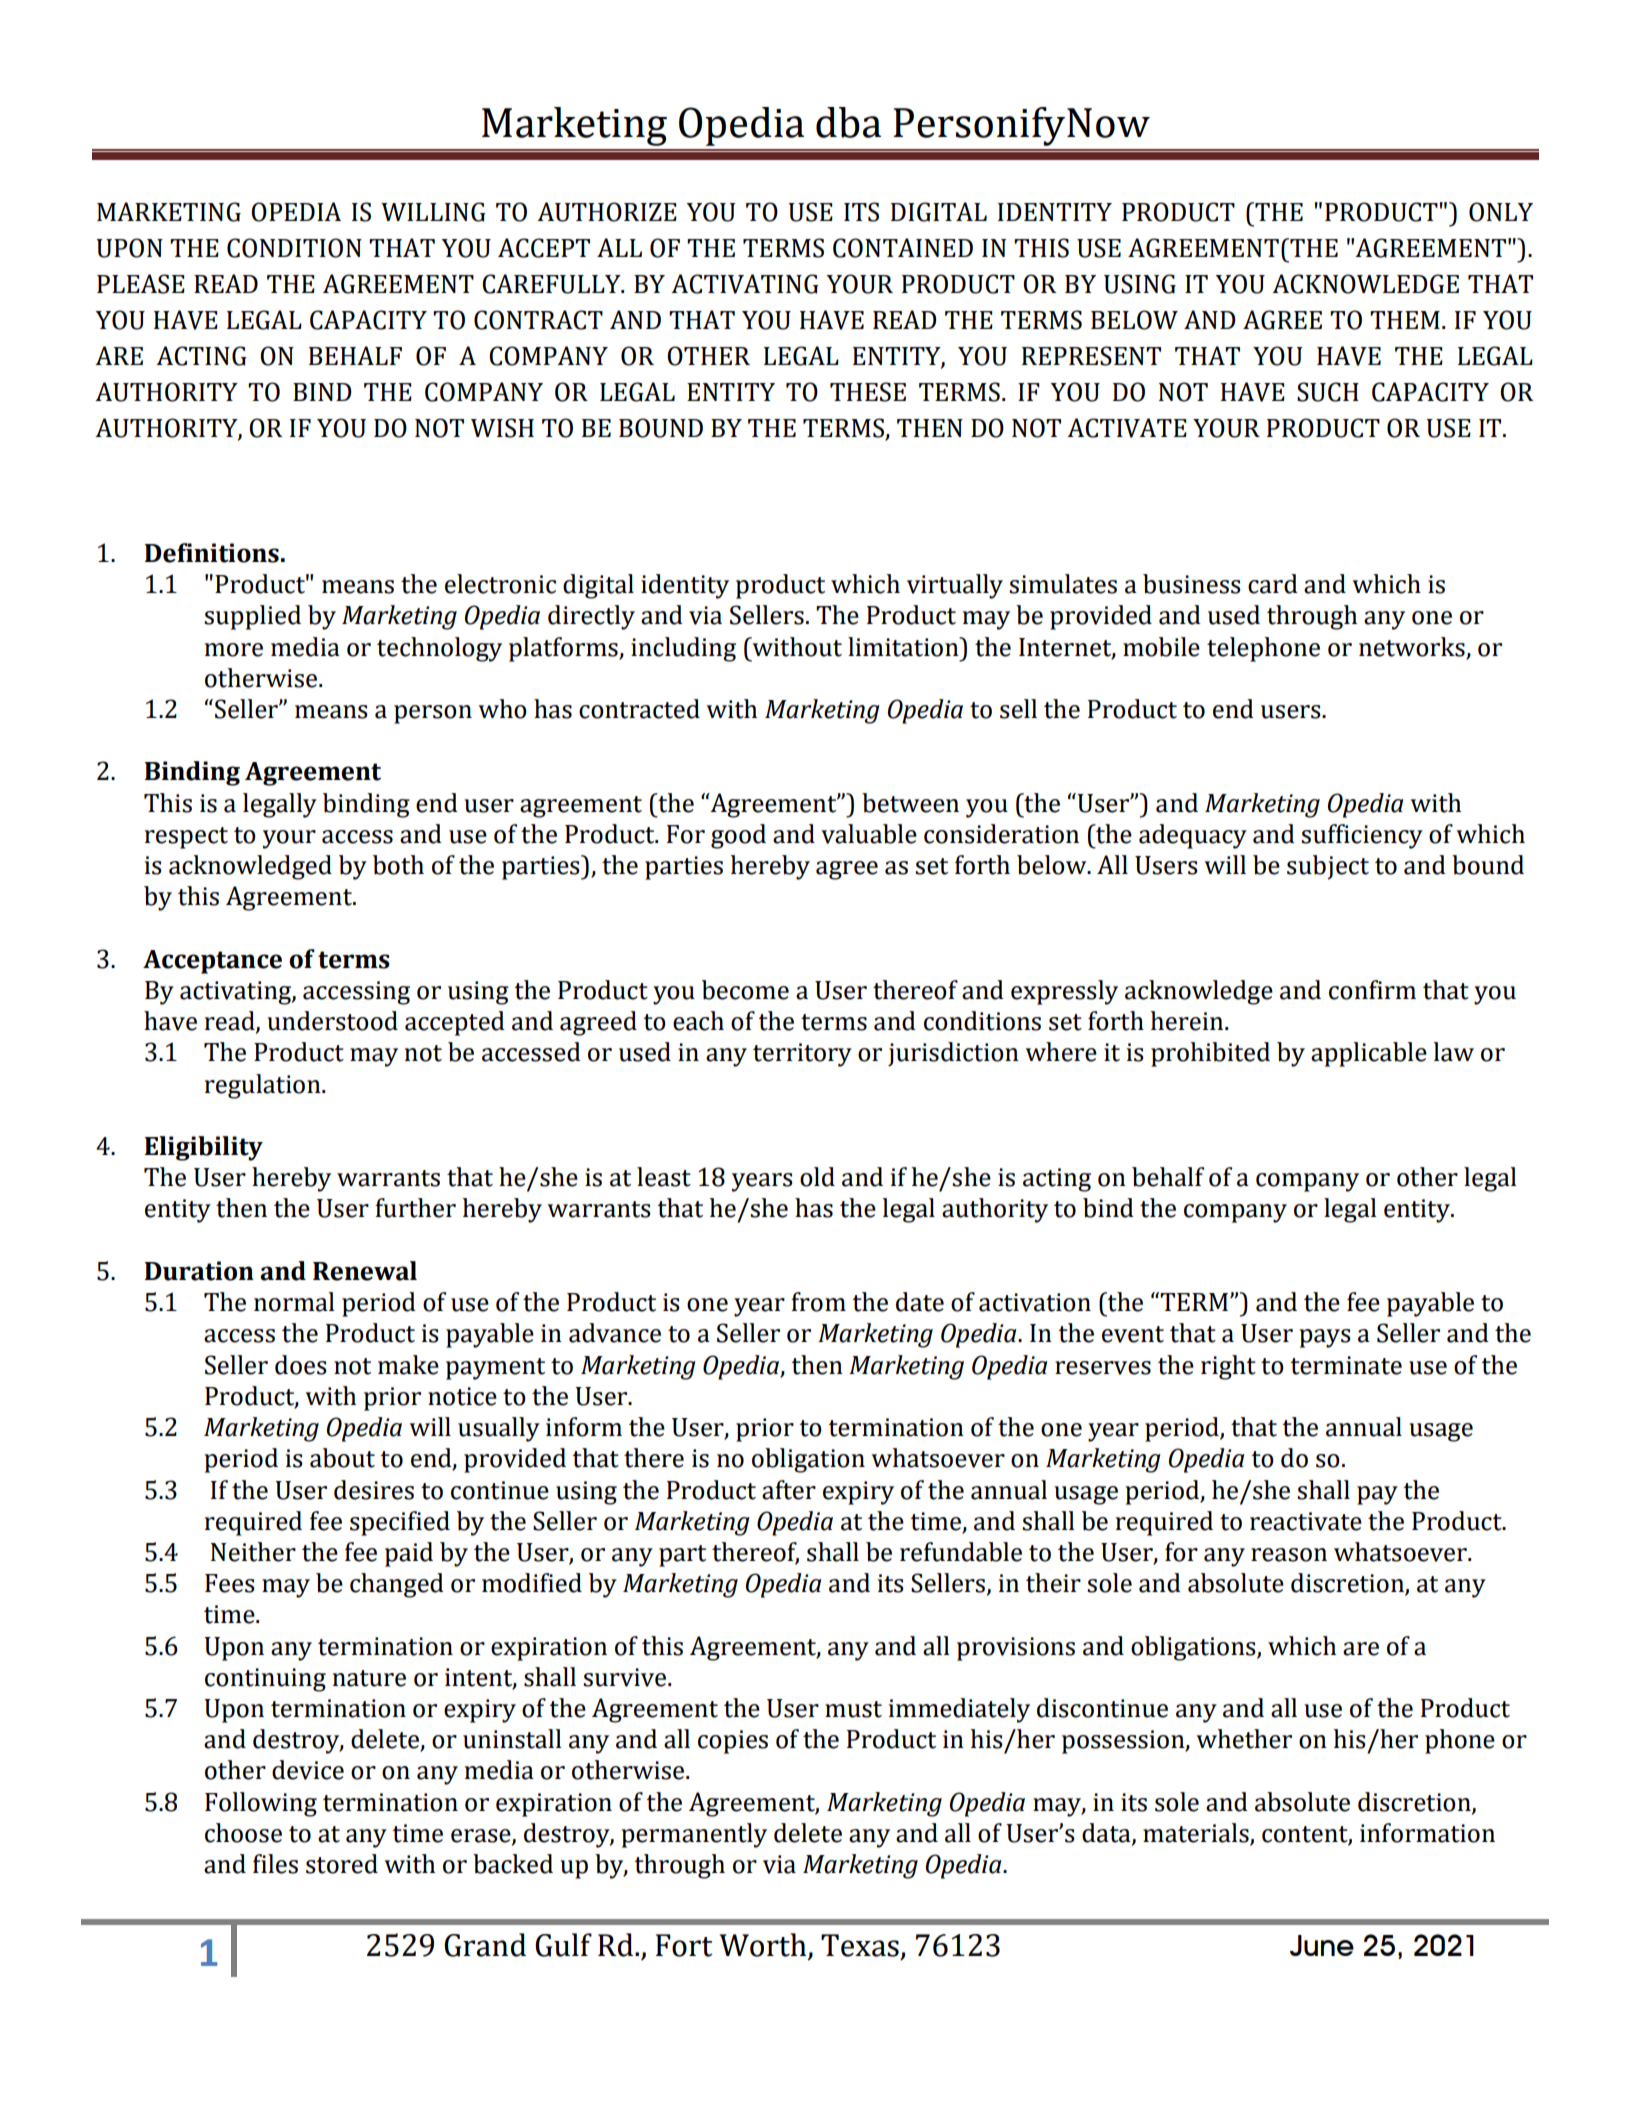  What do you see at coordinates (848, 122) in the document?
I see `dba` at bounding box center [848, 122].
